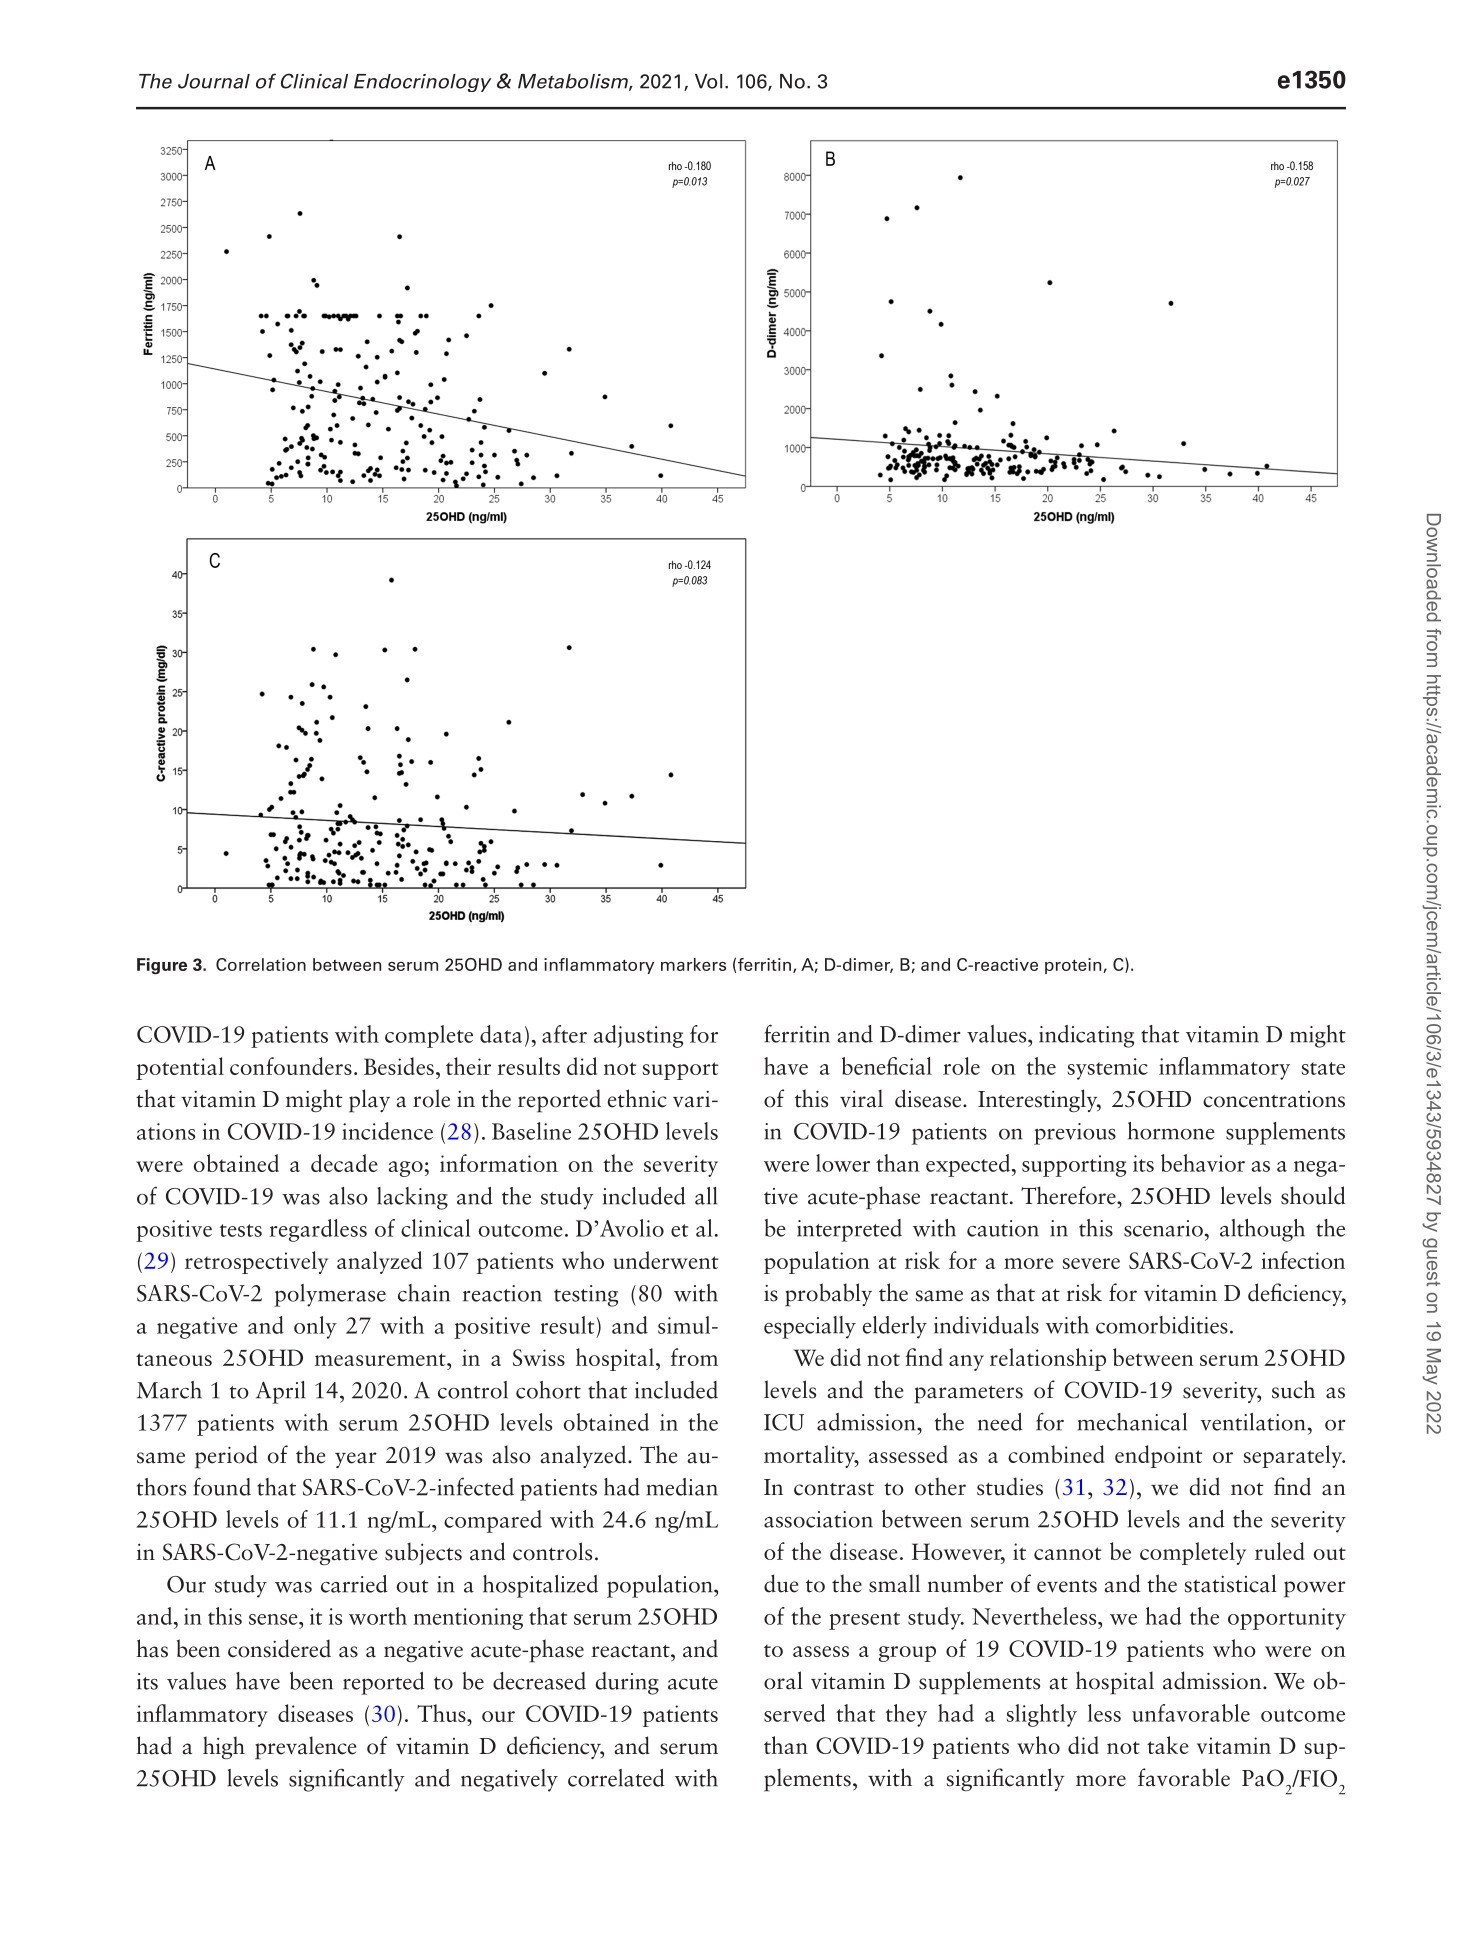  Describe the element at coordinates (315, 1327) in the document. I see `only` at that location.
